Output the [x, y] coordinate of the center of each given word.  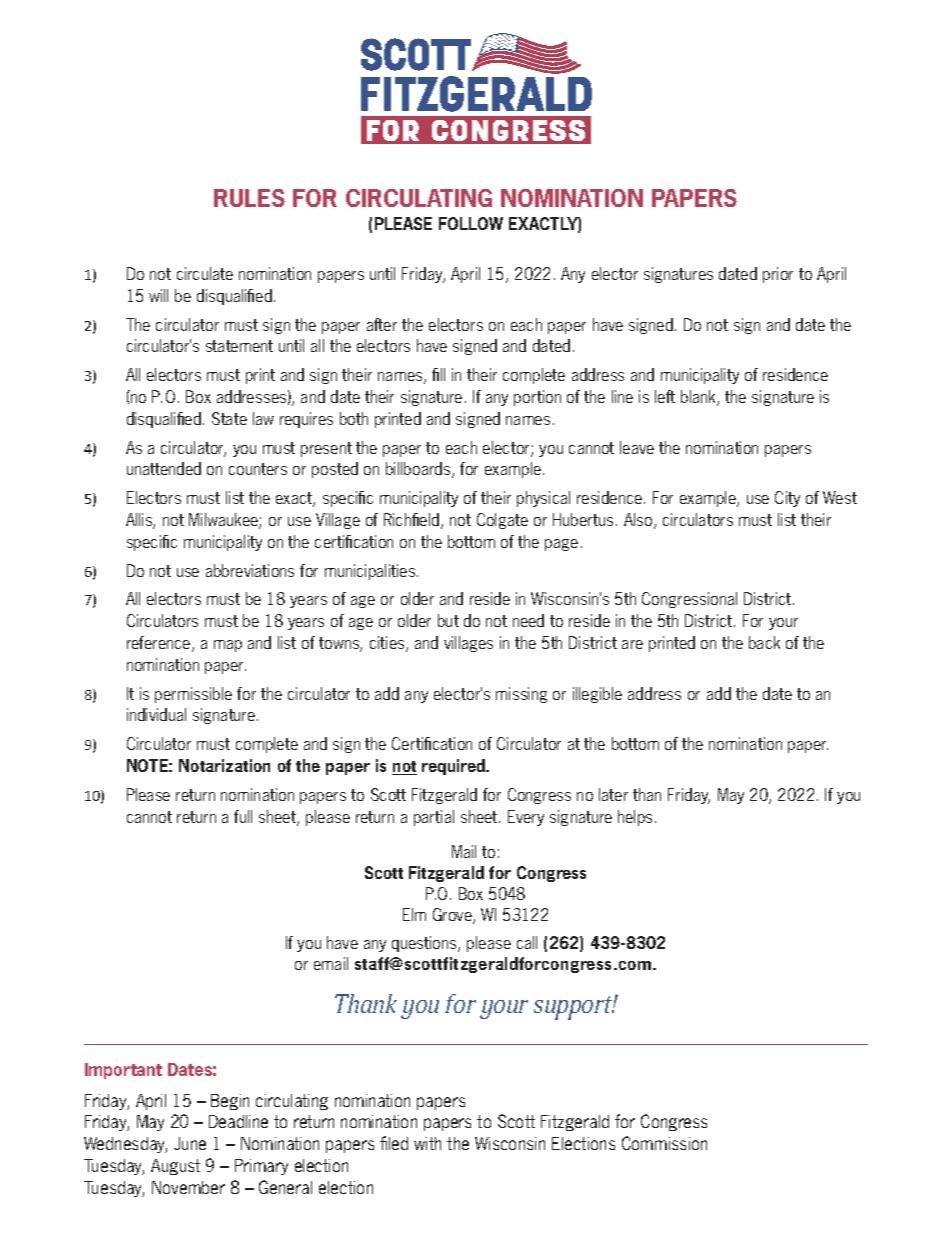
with [427, 1143]
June [190, 1143]
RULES [249, 198]
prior [778, 275]
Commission [664, 1143]
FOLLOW [471, 223]
